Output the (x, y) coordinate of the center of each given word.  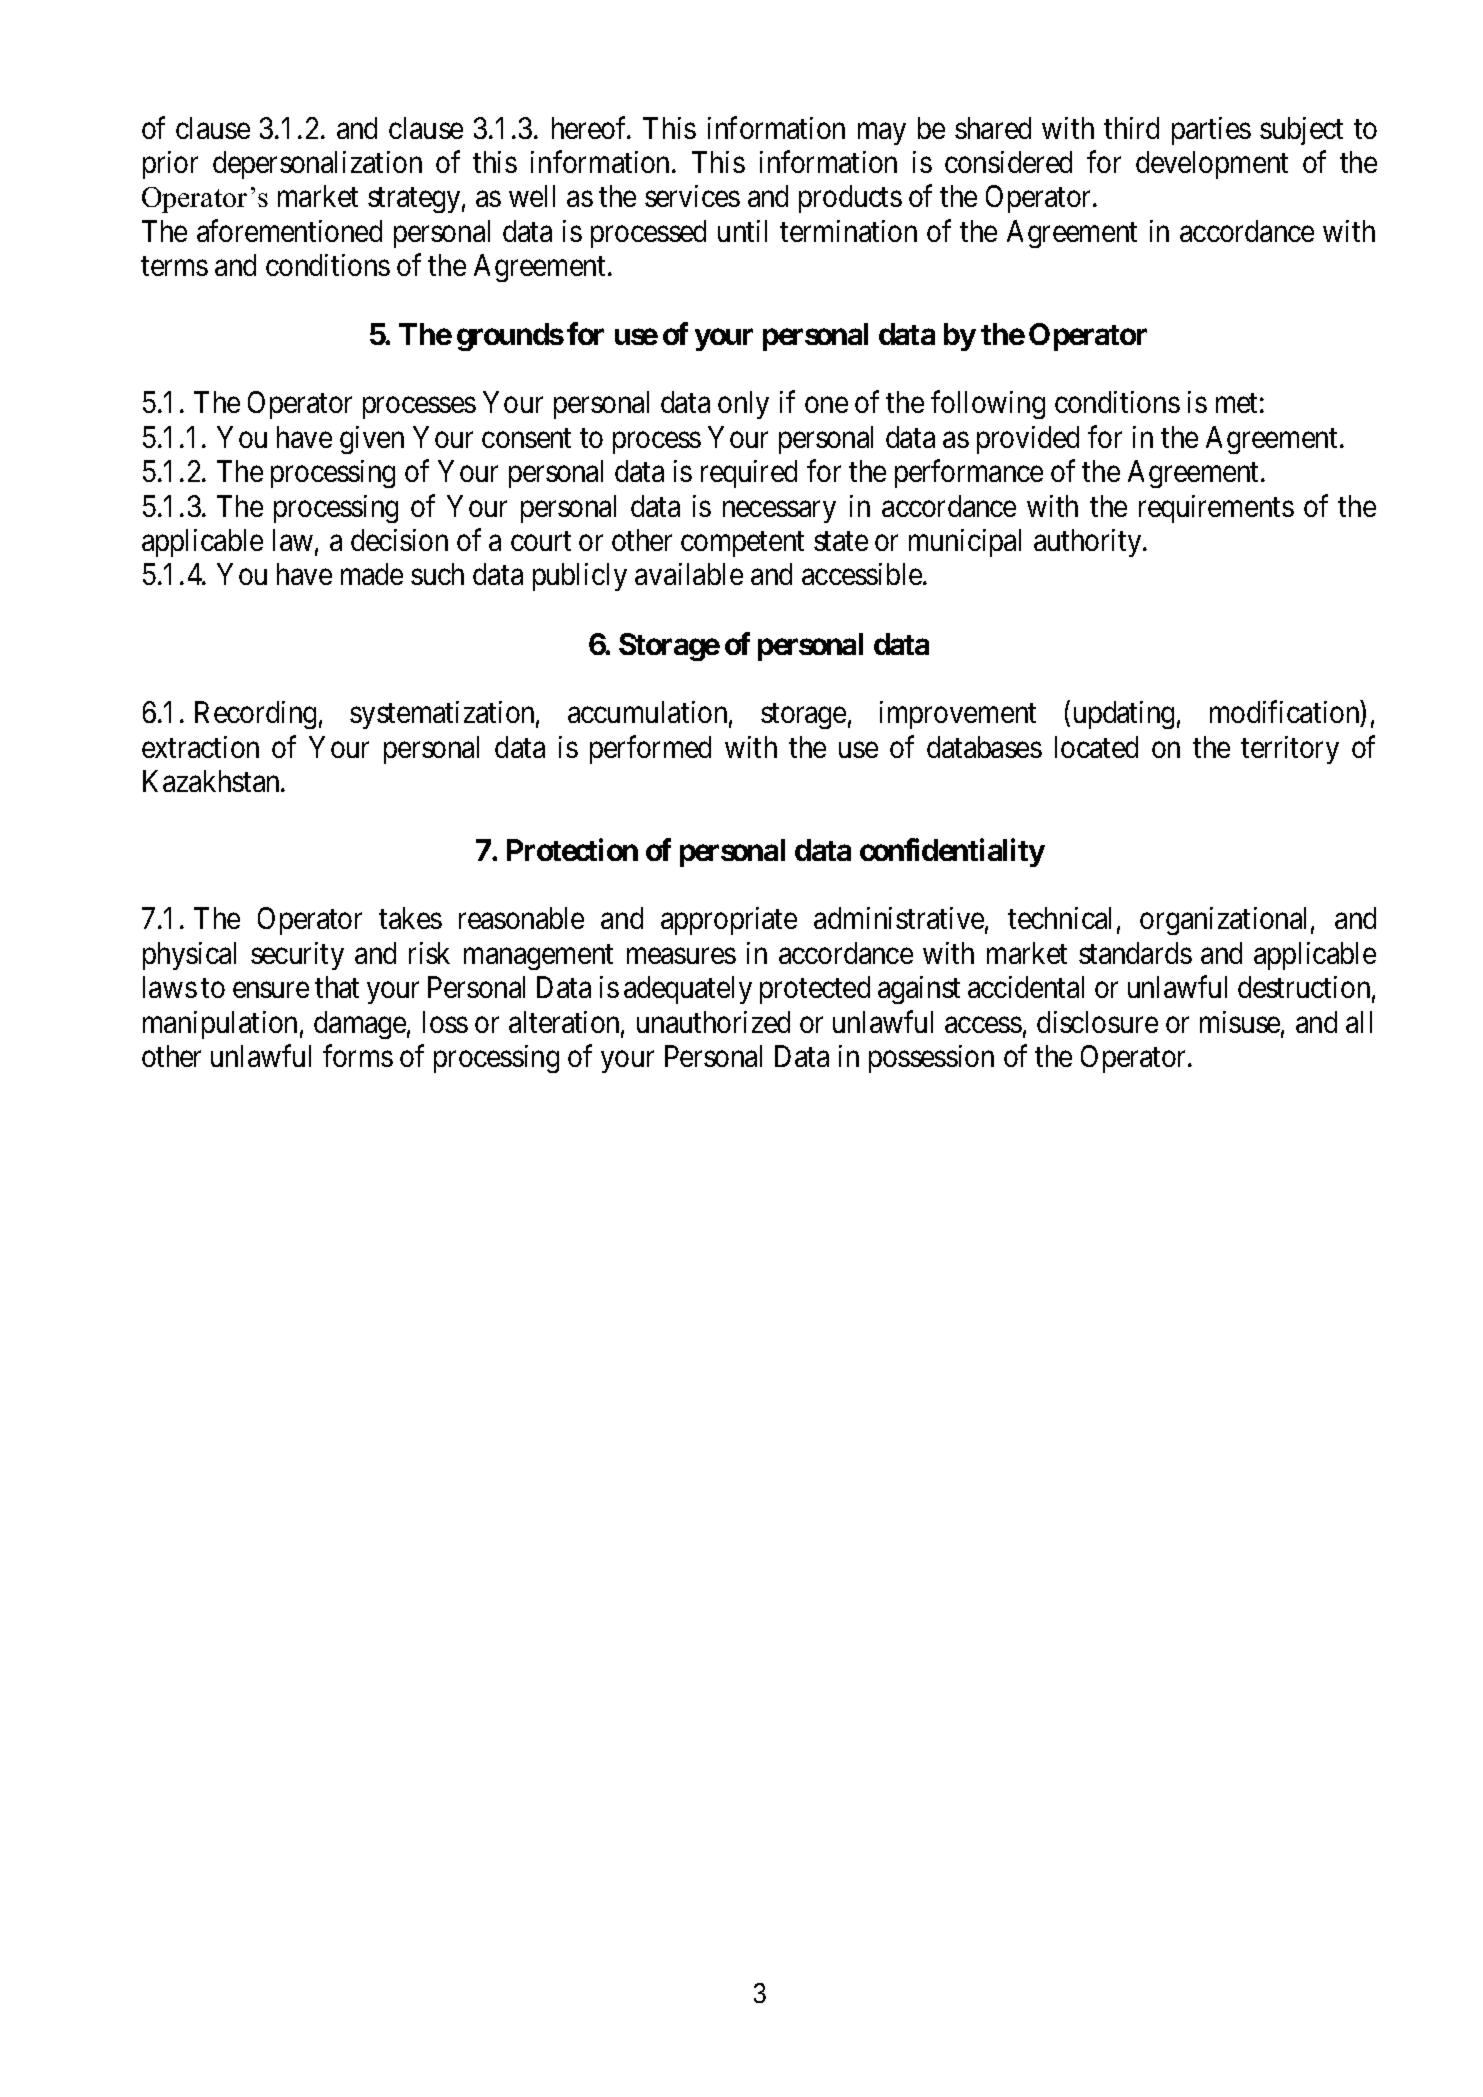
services (692, 196)
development (1212, 165)
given (372, 440)
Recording (255, 715)
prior (170, 165)
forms (358, 1055)
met (1236, 403)
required (749, 474)
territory (1290, 750)
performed (650, 749)
